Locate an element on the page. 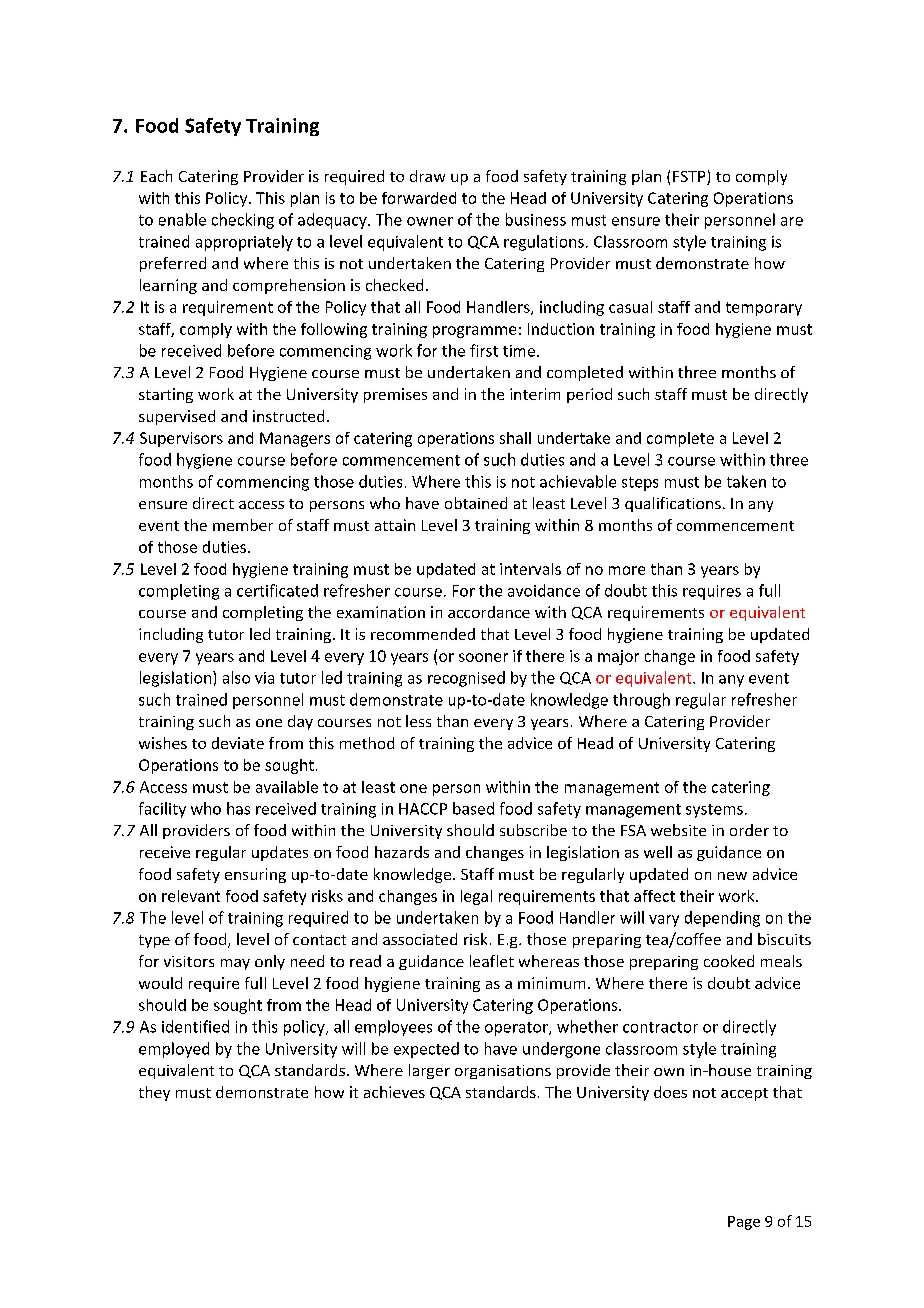  achieves is located at coordinates (394, 1092).
